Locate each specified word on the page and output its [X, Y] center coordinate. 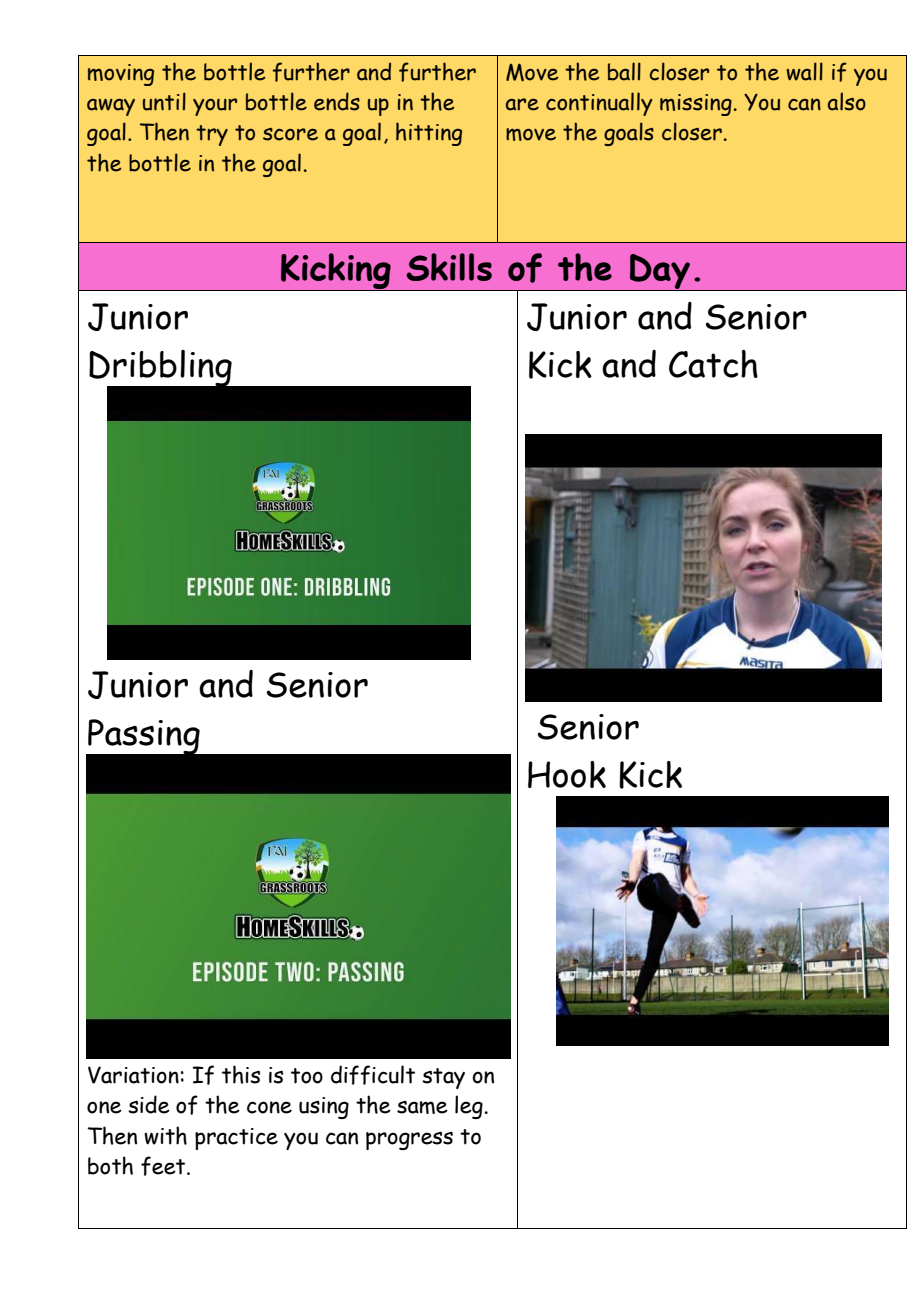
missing [696, 105]
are [522, 104]
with [165, 1135]
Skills [449, 267]
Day [660, 272]
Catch [713, 364]
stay [443, 1078]
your [215, 107]
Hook [567, 774]
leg [470, 1107]
